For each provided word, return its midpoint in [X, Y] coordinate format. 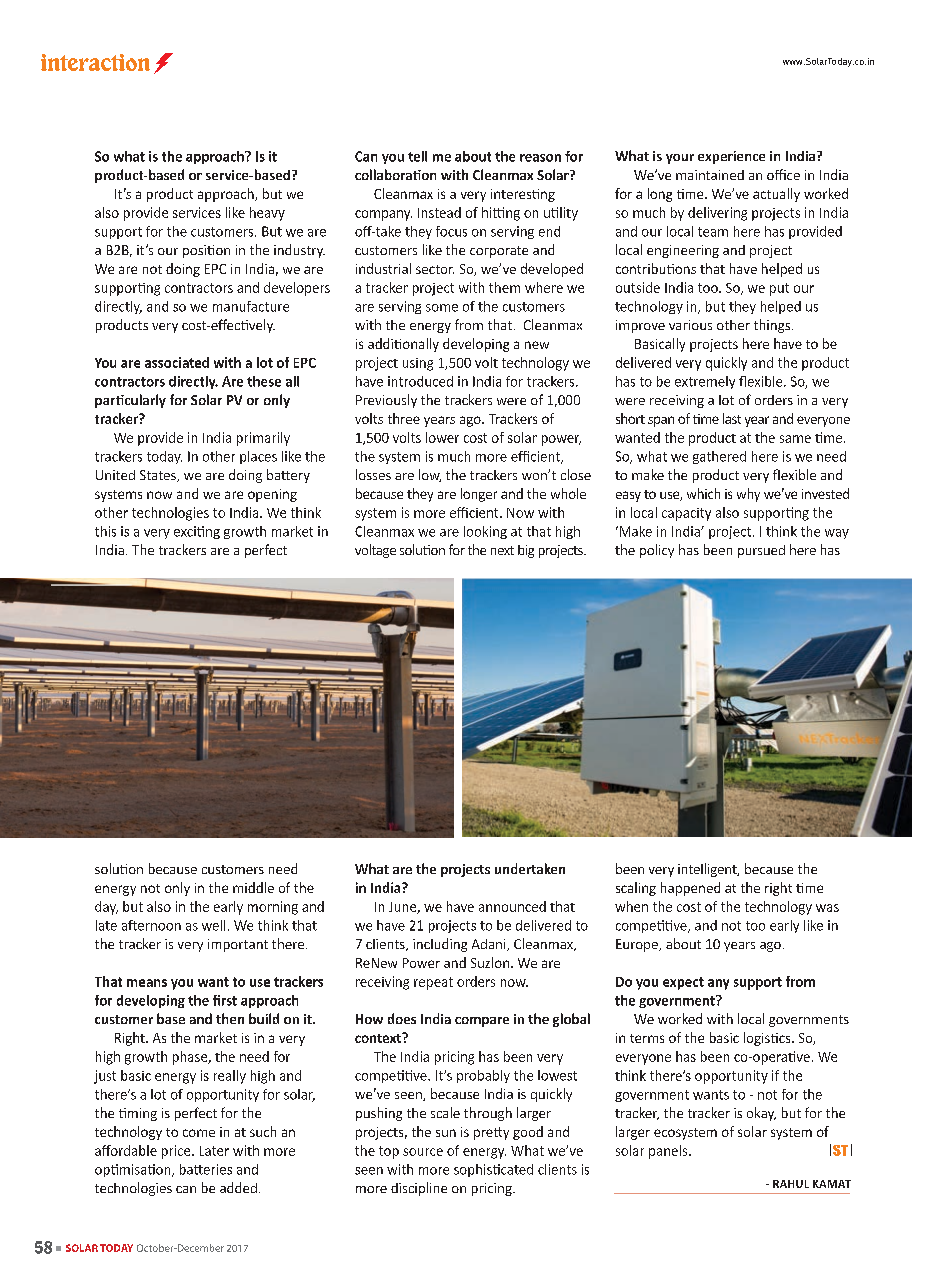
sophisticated [493, 1170]
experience [731, 157]
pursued [761, 551]
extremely [705, 382]
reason [540, 158]
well [213, 925]
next [502, 550]
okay [761, 1114]
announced [512, 906]
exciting [197, 532]
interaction [95, 62]
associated [177, 362]
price [177, 1152]
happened [690, 889]
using [418, 364]
